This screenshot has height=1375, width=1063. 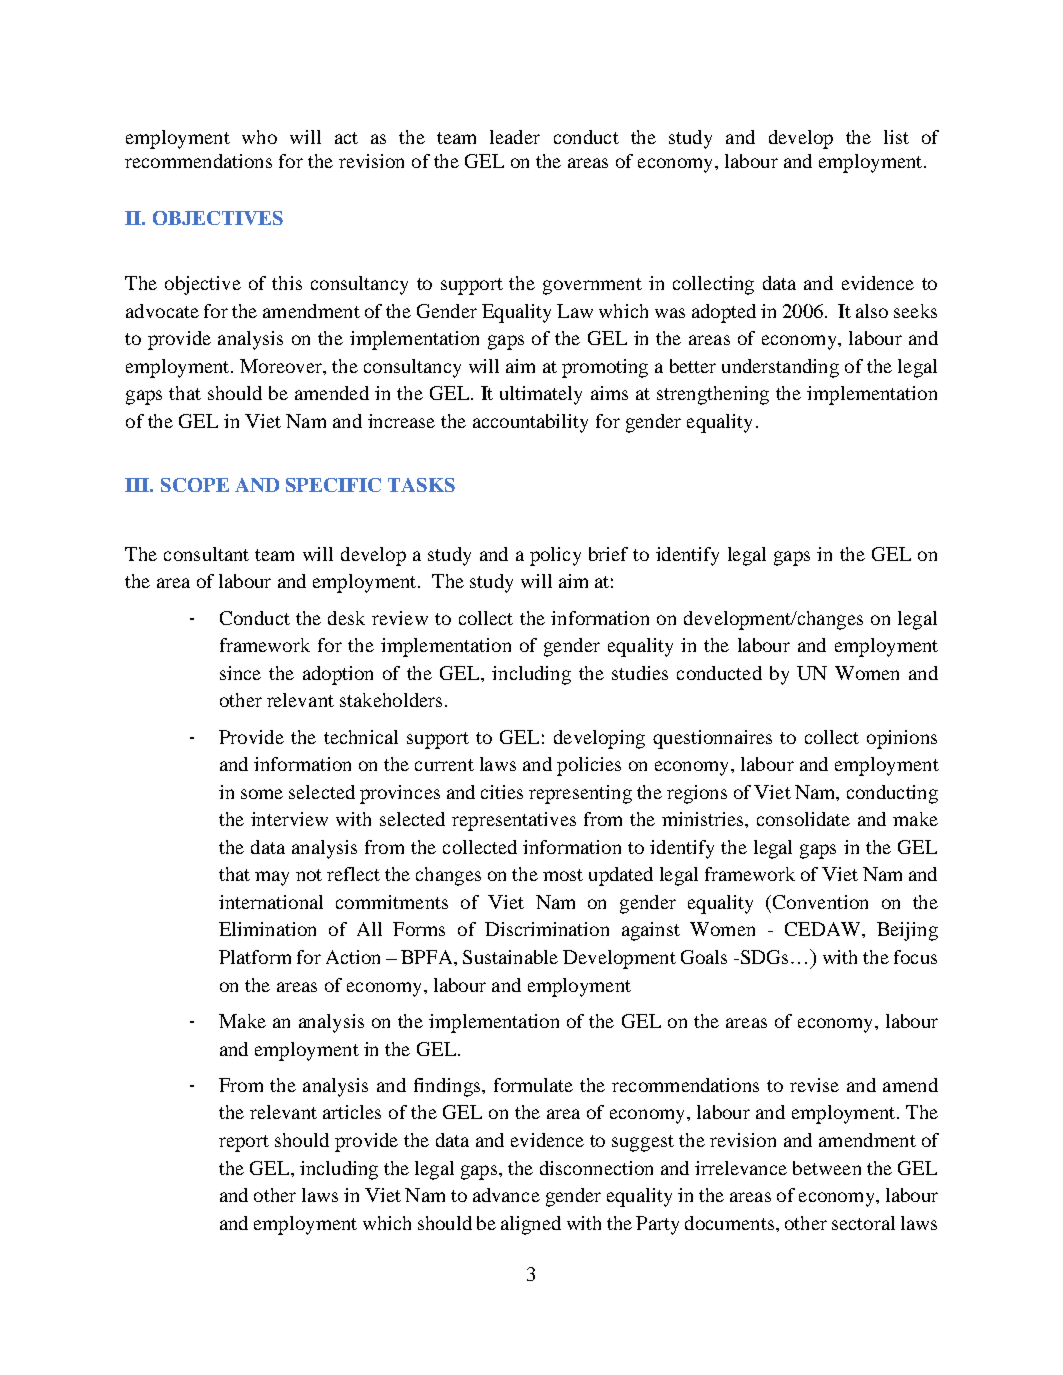 What do you see at coordinates (244, 1143) in the screenshot?
I see `report` at bounding box center [244, 1143].
